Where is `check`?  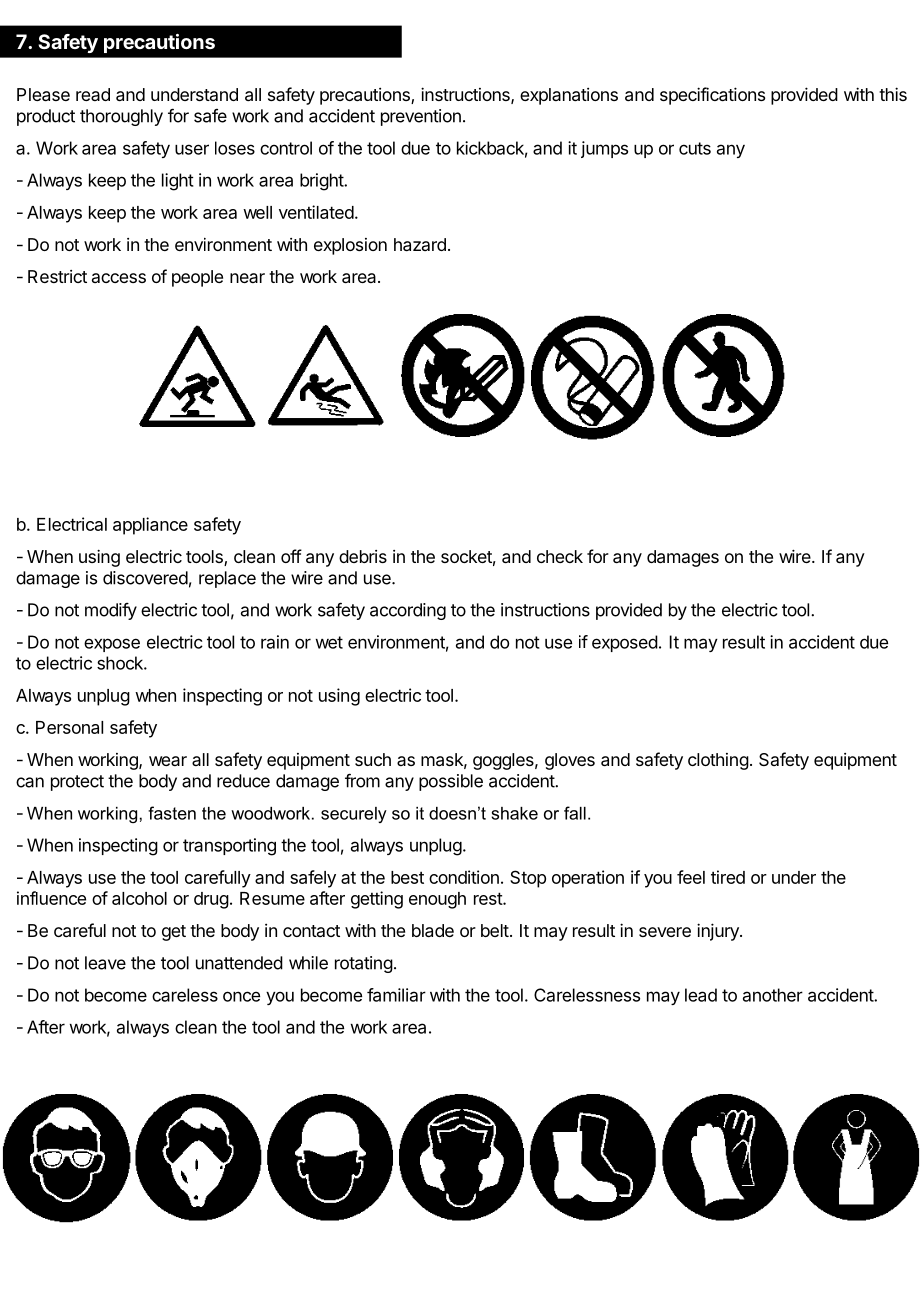
check is located at coordinates (560, 556).
